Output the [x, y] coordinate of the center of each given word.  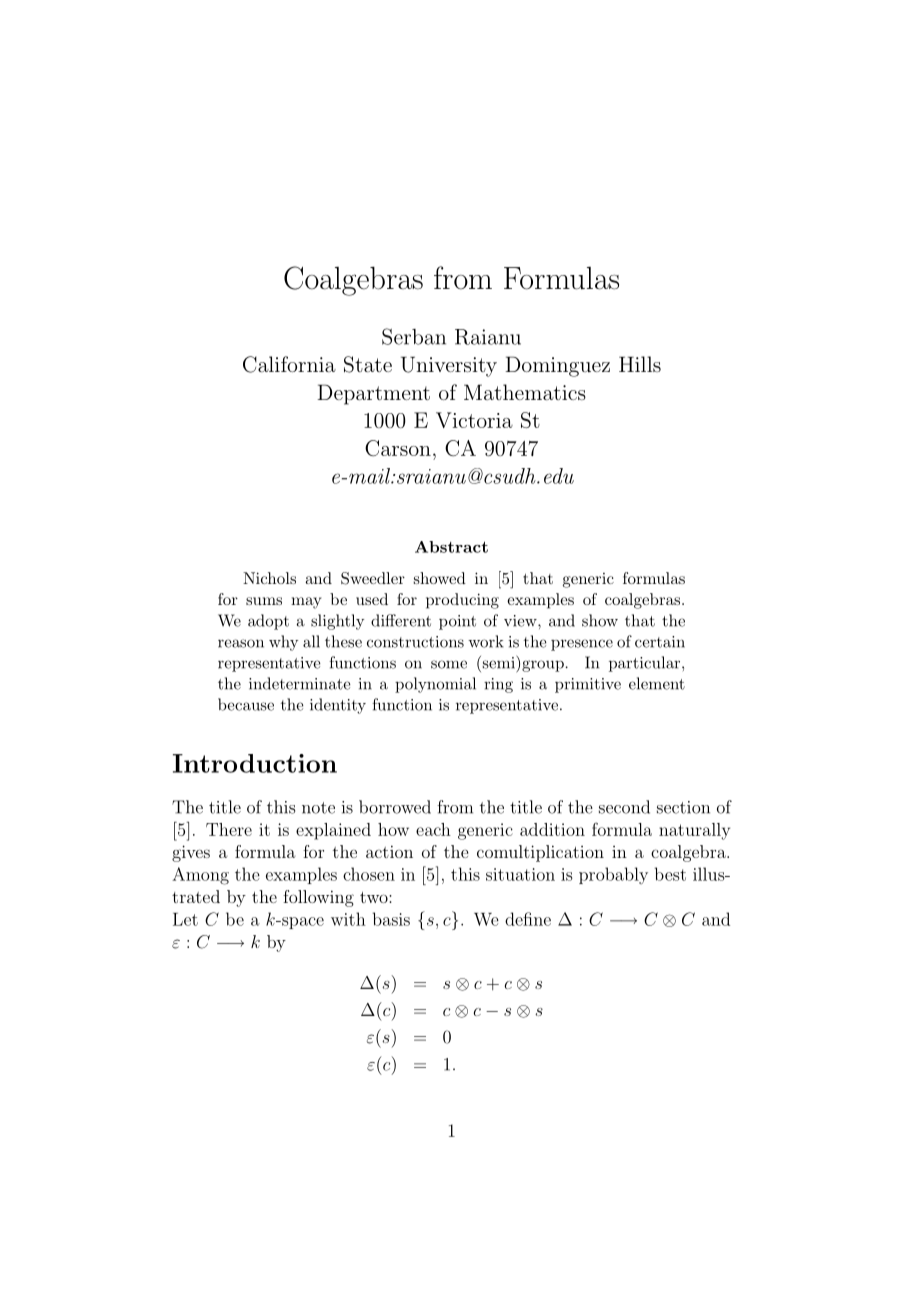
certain [660, 642]
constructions [415, 642]
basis [391, 919]
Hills [640, 364]
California [289, 364]
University [449, 366]
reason [241, 643]
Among [200, 876]
